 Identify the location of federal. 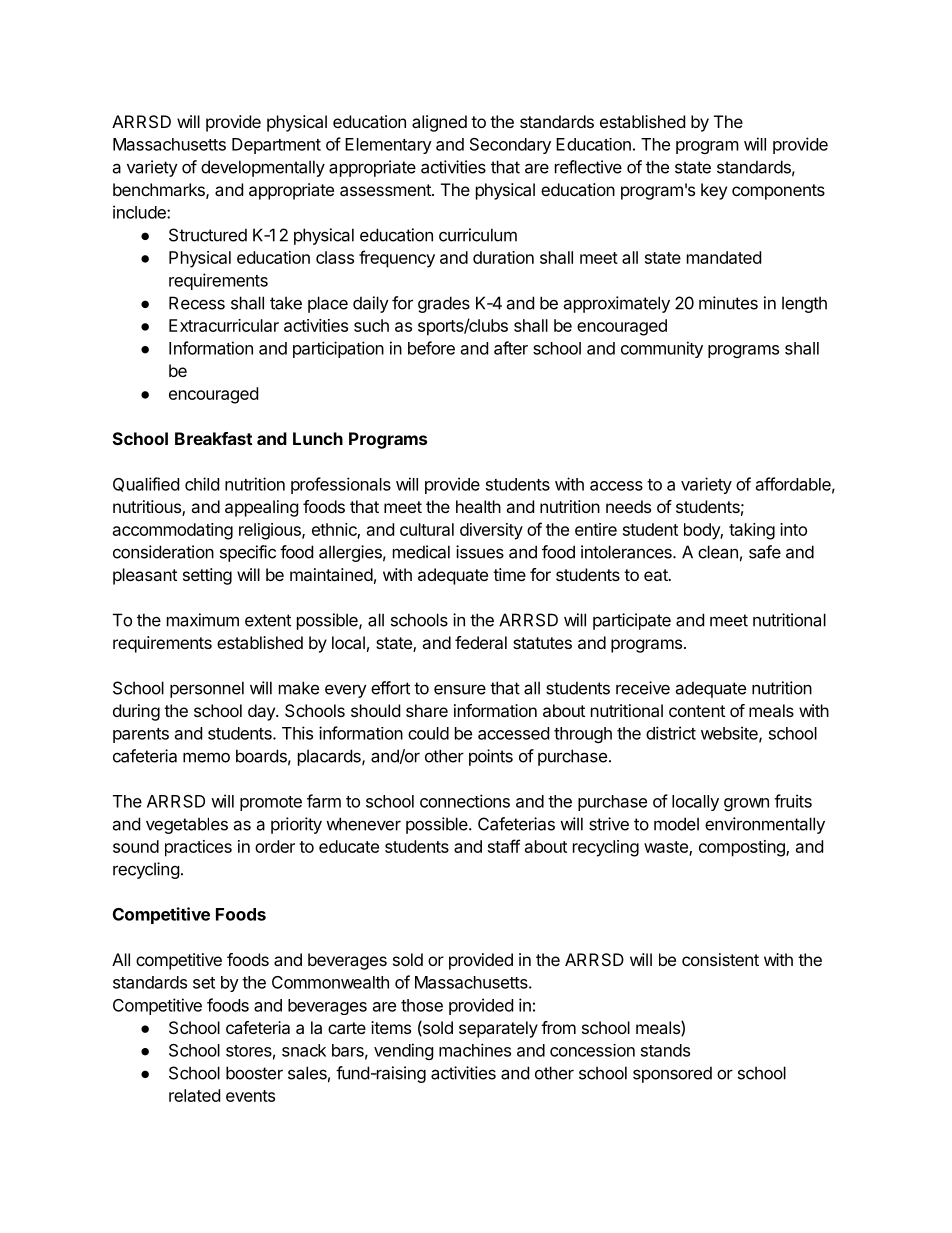
(481, 642).
